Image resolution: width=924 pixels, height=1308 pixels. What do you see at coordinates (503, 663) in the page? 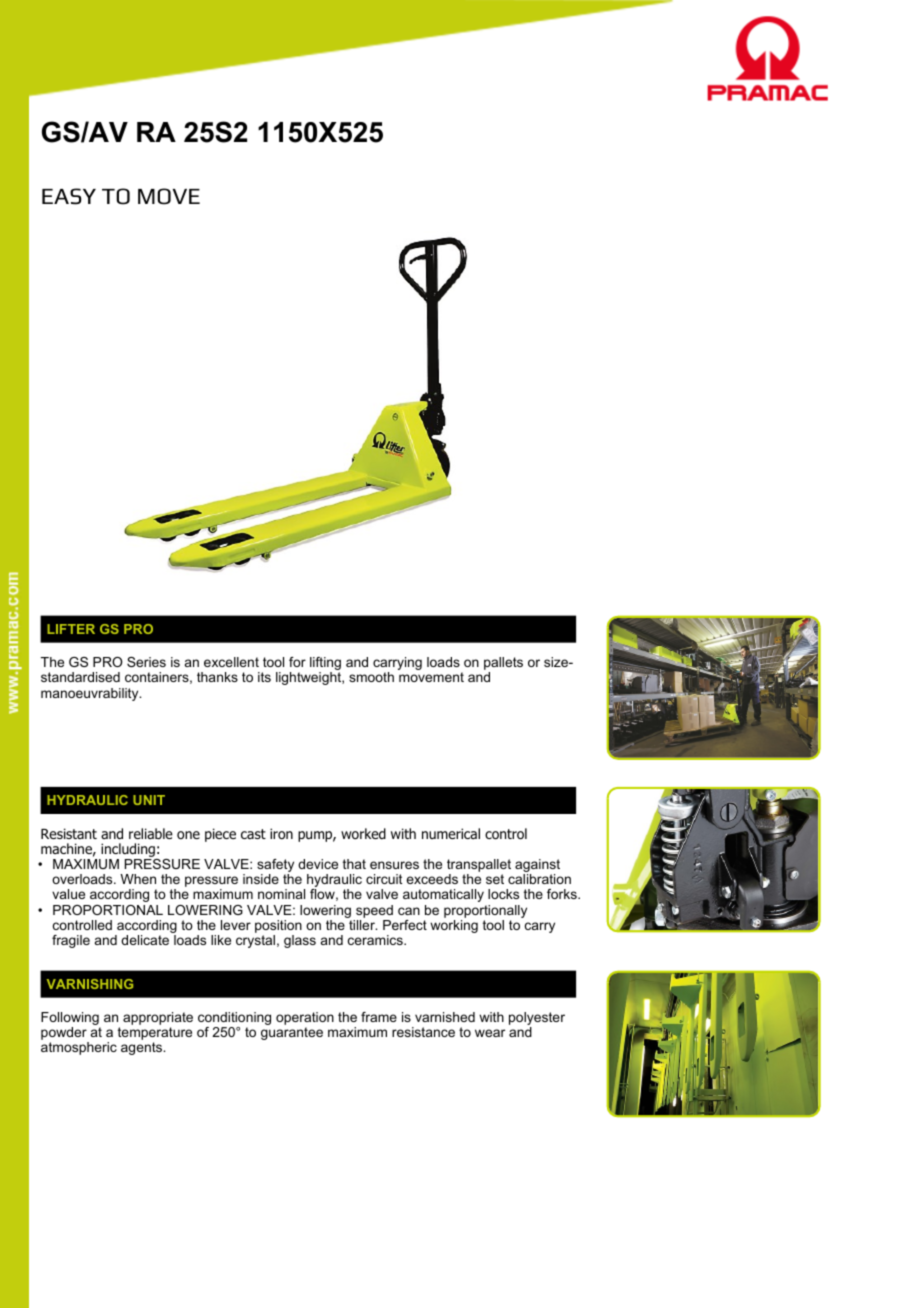
I see `pallets` at bounding box center [503, 663].
